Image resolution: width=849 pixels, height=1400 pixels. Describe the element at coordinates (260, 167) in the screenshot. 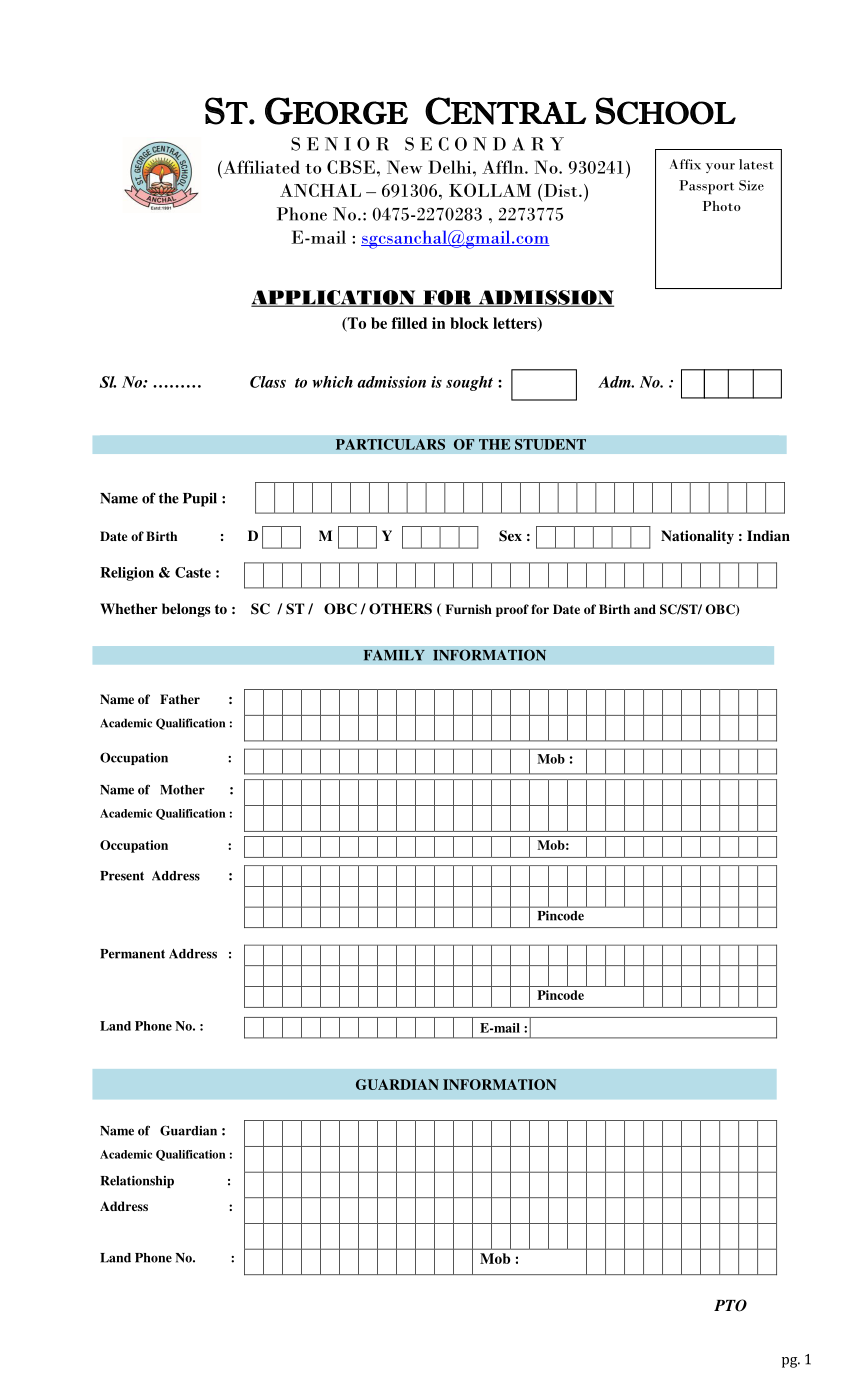

I see `Affiliated` at that location.
